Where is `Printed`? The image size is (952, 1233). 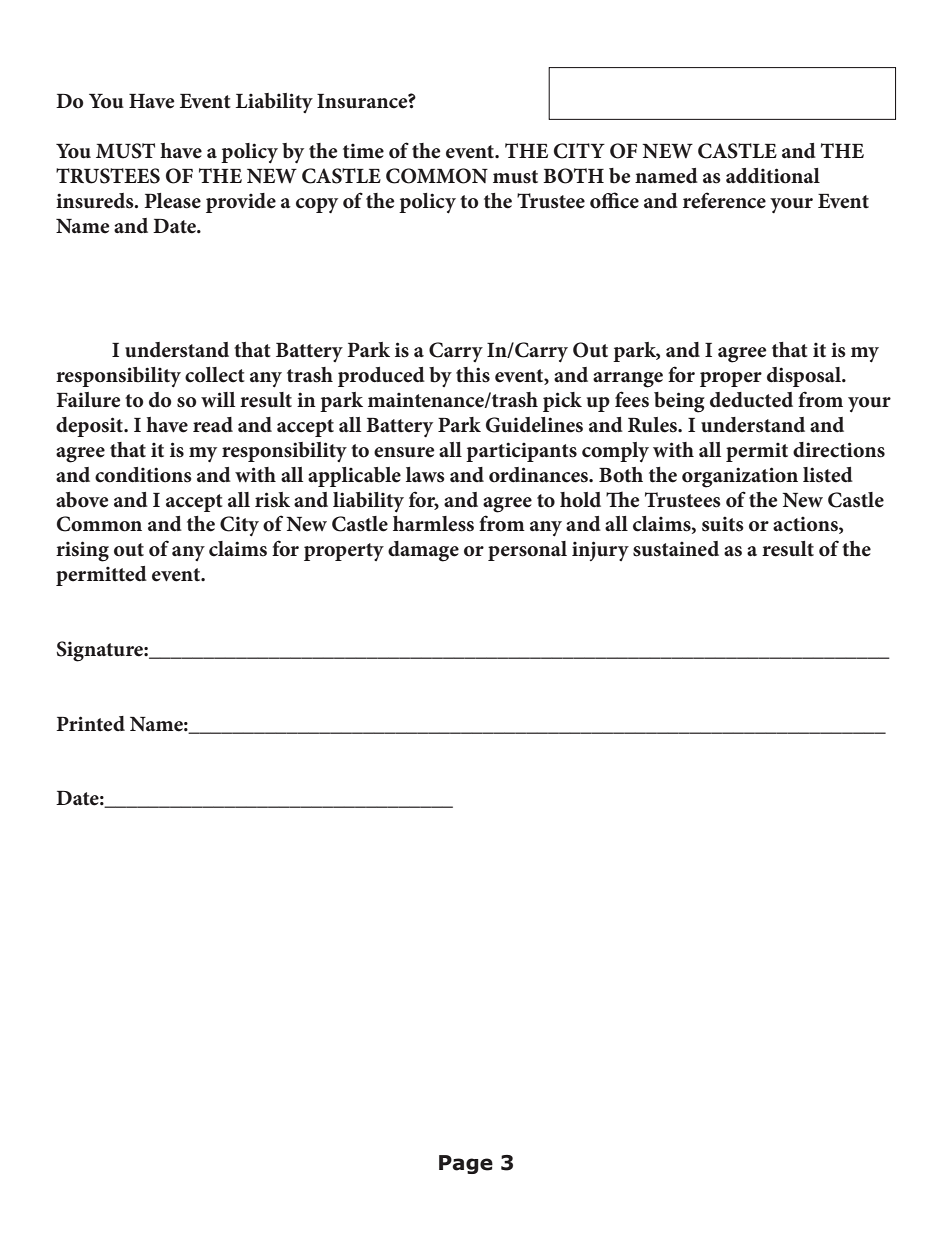 Printed is located at coordinates (90, 724).
